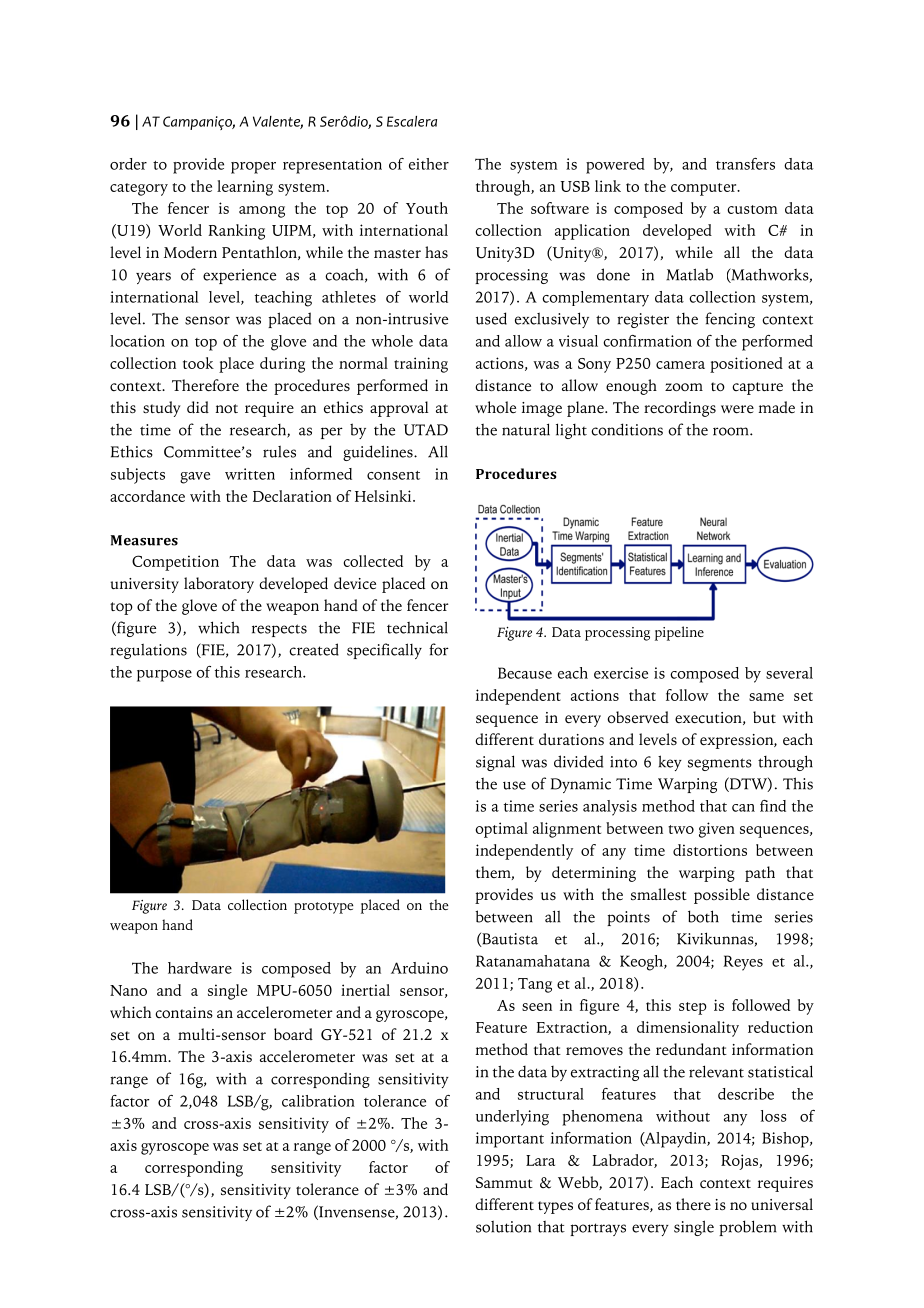 The image size is (924, 1308). What do you see at coordinates (525, 673) in the screenshot?
I see `Because` at bounding box center [525, 673].
